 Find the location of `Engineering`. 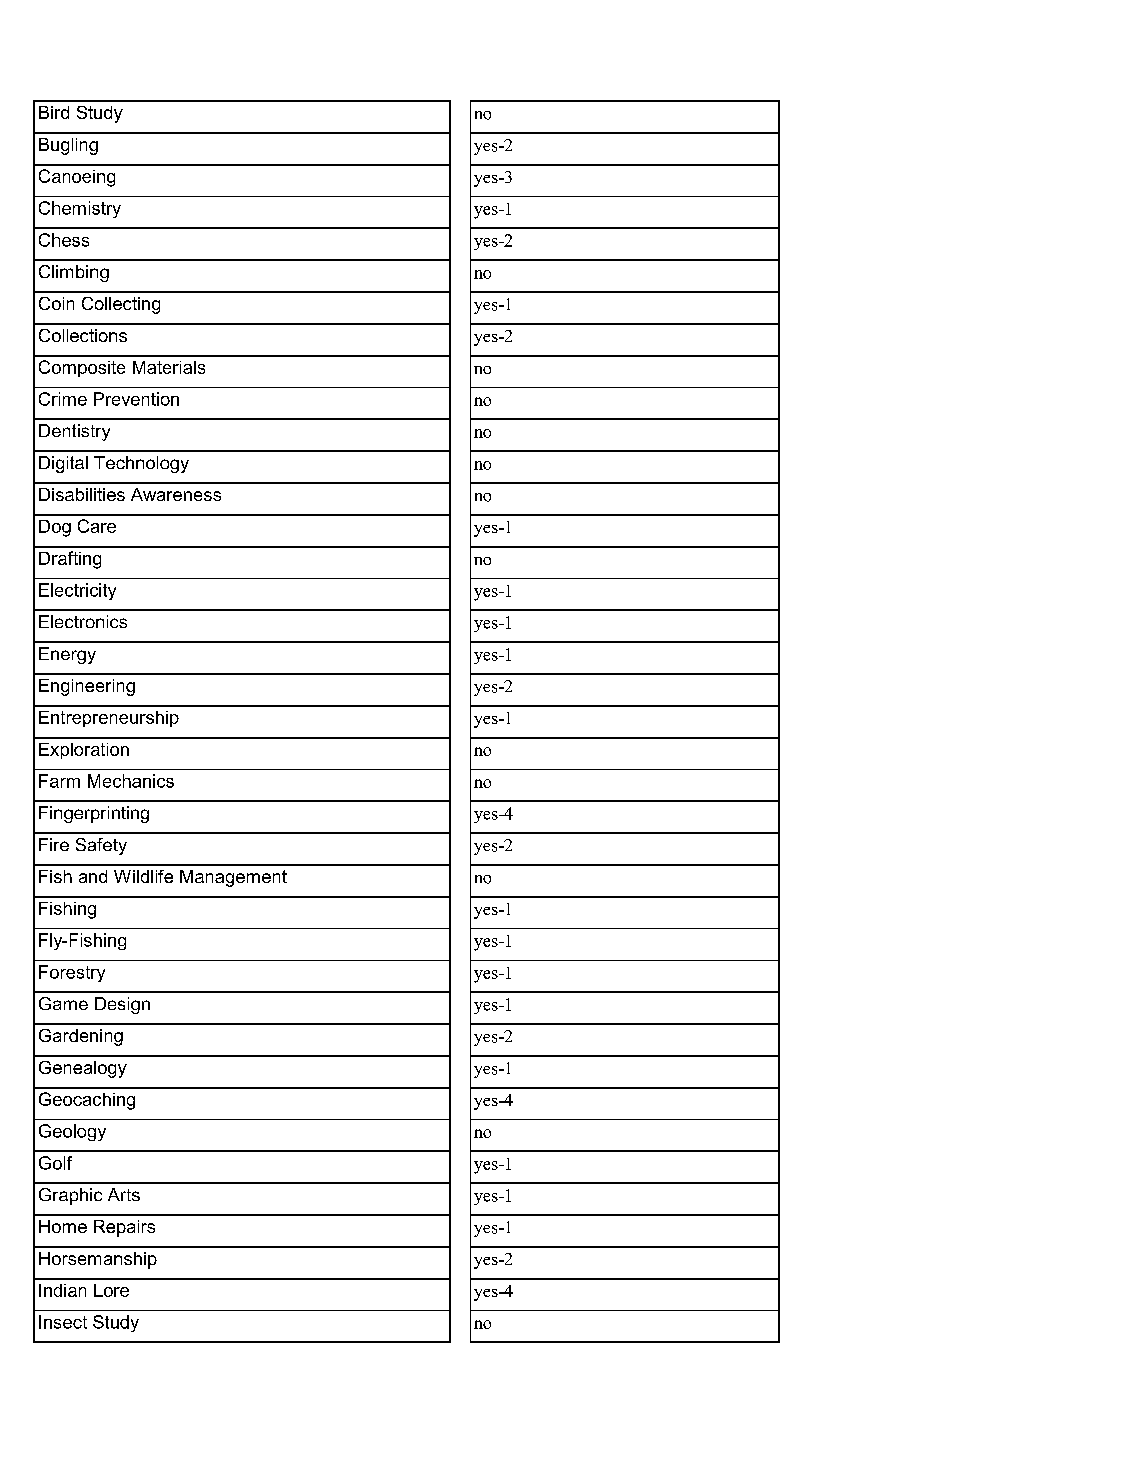

Engineering is located at coordinates (87, 687).
